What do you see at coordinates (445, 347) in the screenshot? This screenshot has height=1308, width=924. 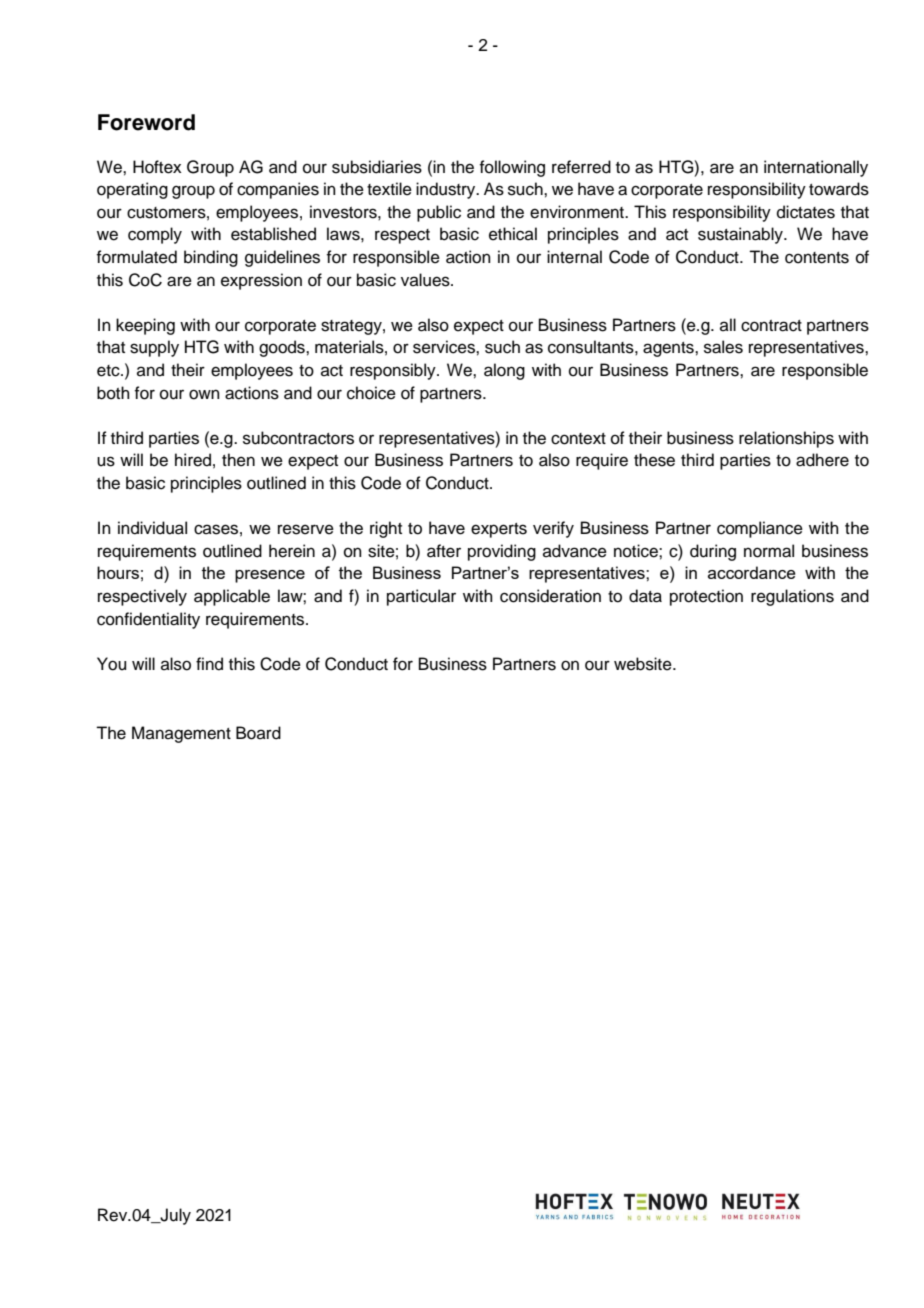 I see `services` at bounding box center [445, 347].
